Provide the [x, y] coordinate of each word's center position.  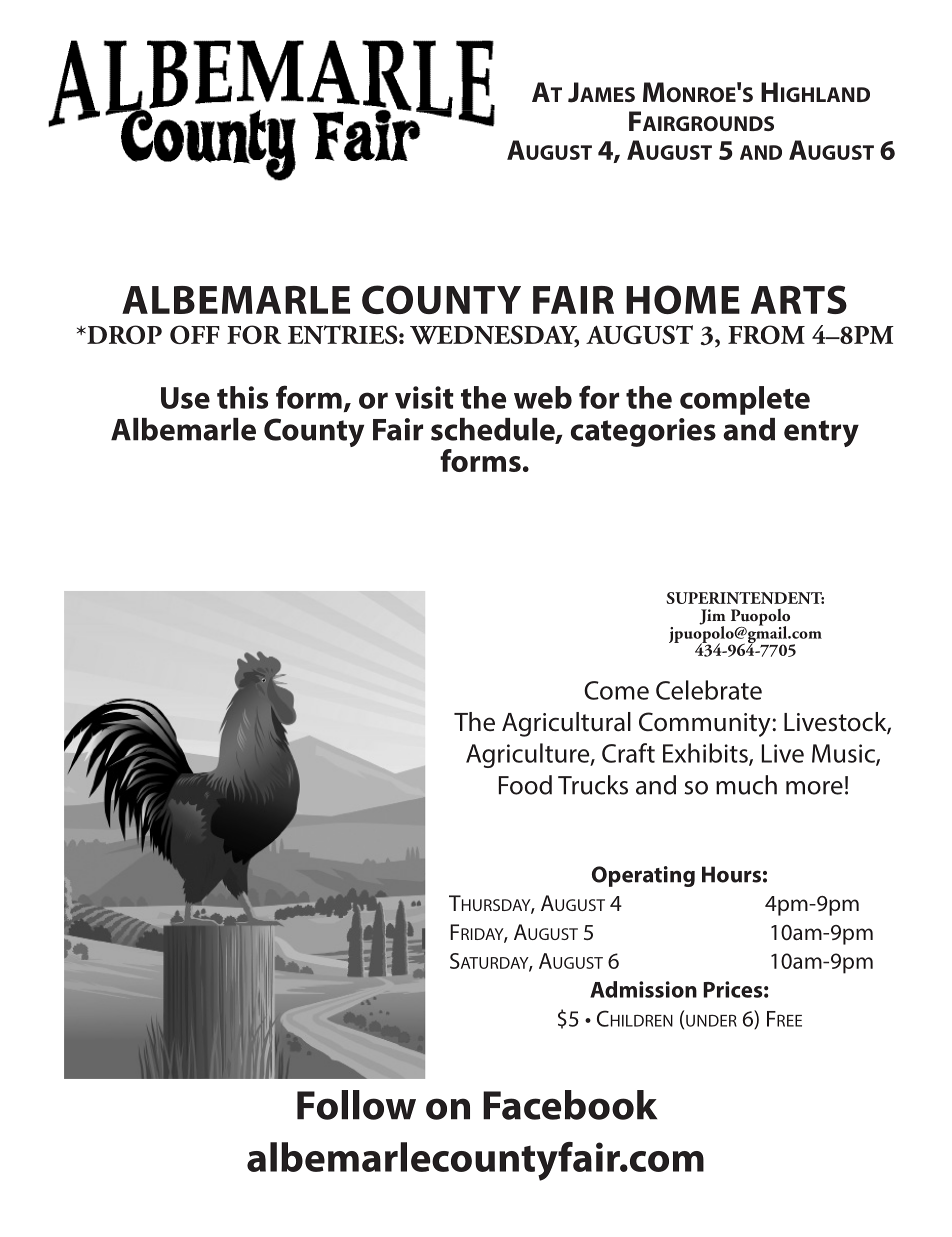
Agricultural [566, 724]
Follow [356, 1105]
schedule [494, 430]
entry [821, 433]
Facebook [570, 1105]
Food [525, 785]
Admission [643, 989]
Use [185, 398]
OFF [195, 334]
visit [424, 397]
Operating [643, 876]
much [746, 785]
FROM [766, 334]
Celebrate [709, 690]
